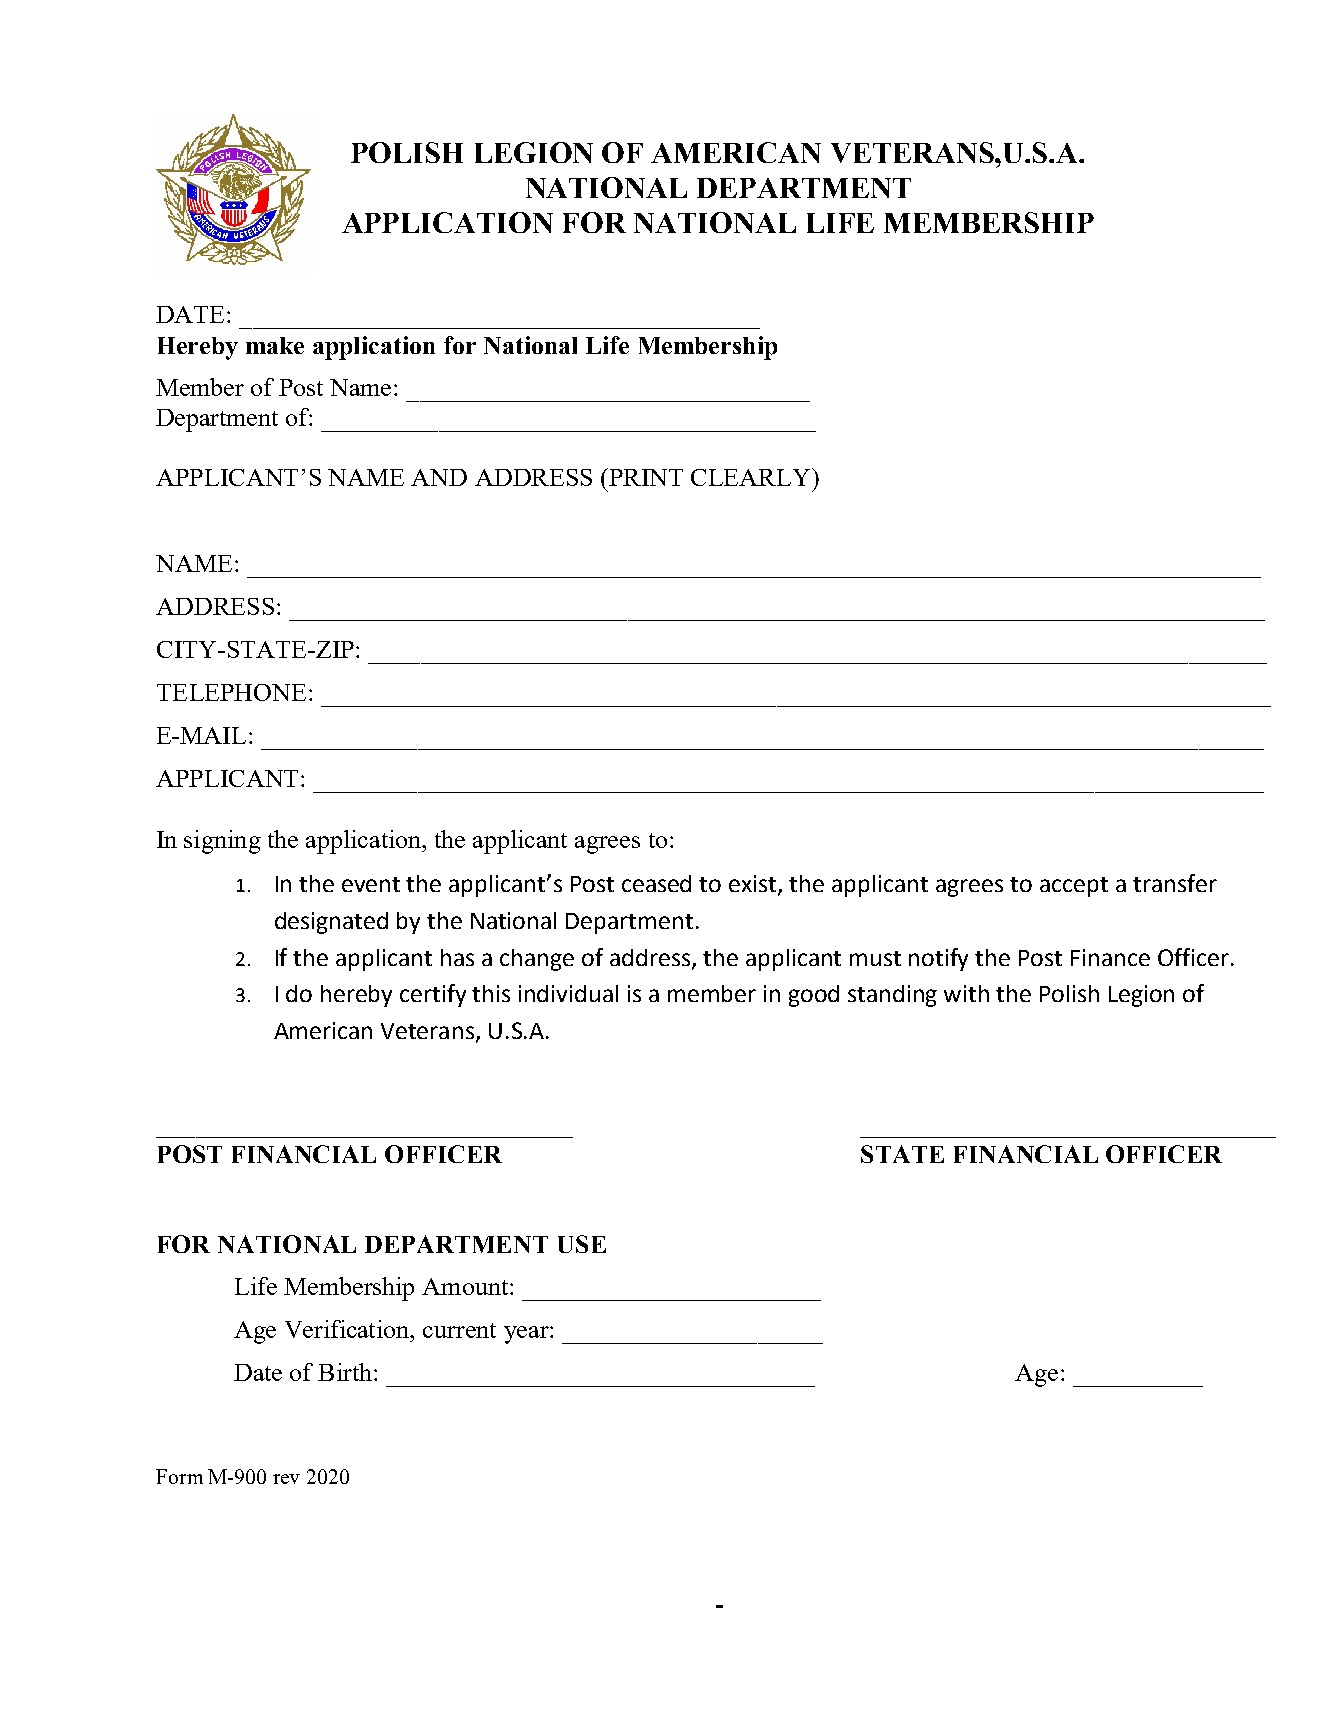  Describe the element at coordinates (1110, 957) in the document. I see `Finance` at that location.
